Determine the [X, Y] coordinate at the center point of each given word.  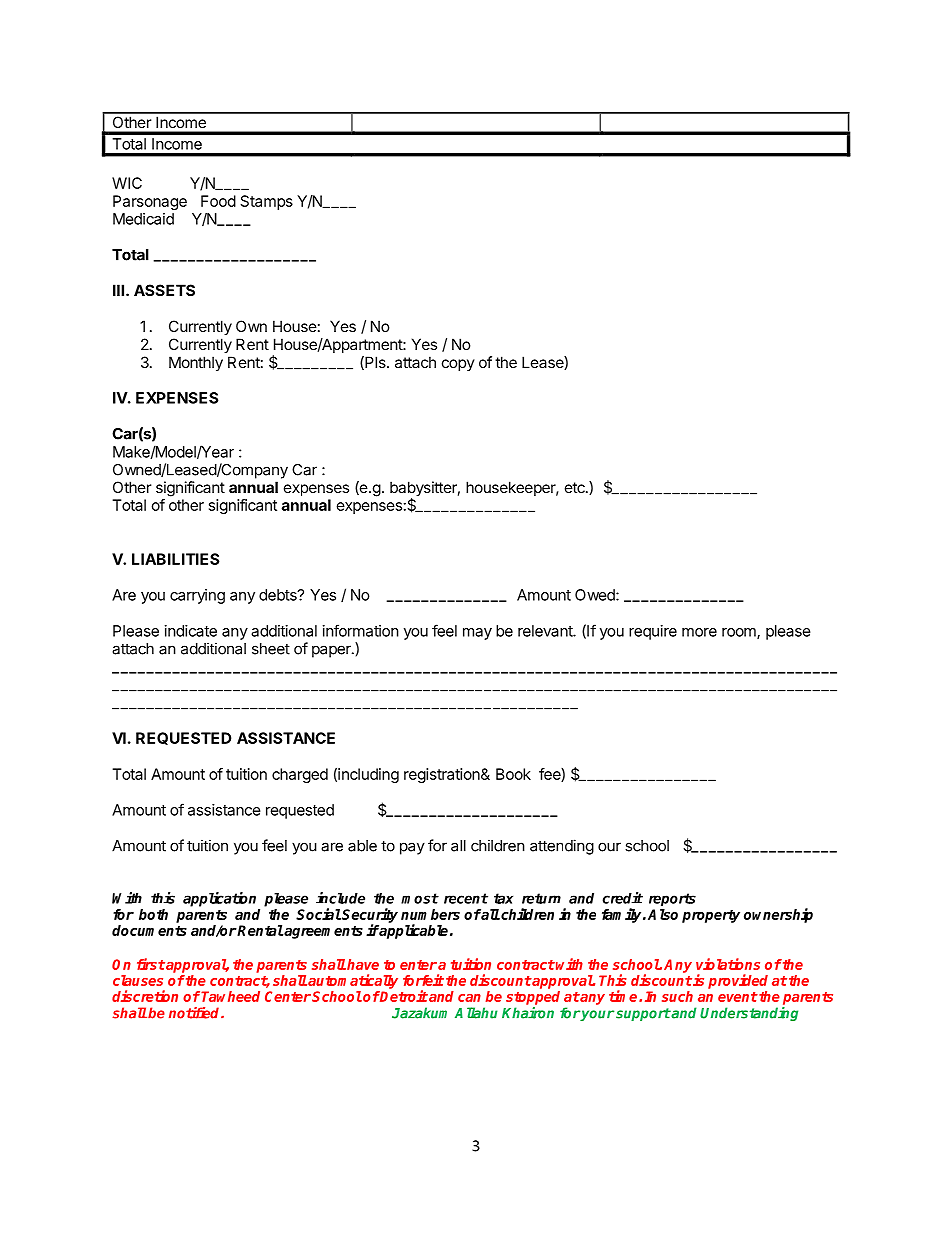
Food [218, 201]
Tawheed [230, 996]
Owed [596, 595]
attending [562, 847]
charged [300, 775]
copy [458, 365]
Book [513, 774]
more [699, 632]
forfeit [423, 980]
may [477, 634]
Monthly [196, 363]
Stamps [267, 202]
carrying [197, 596]
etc [576, 487]
